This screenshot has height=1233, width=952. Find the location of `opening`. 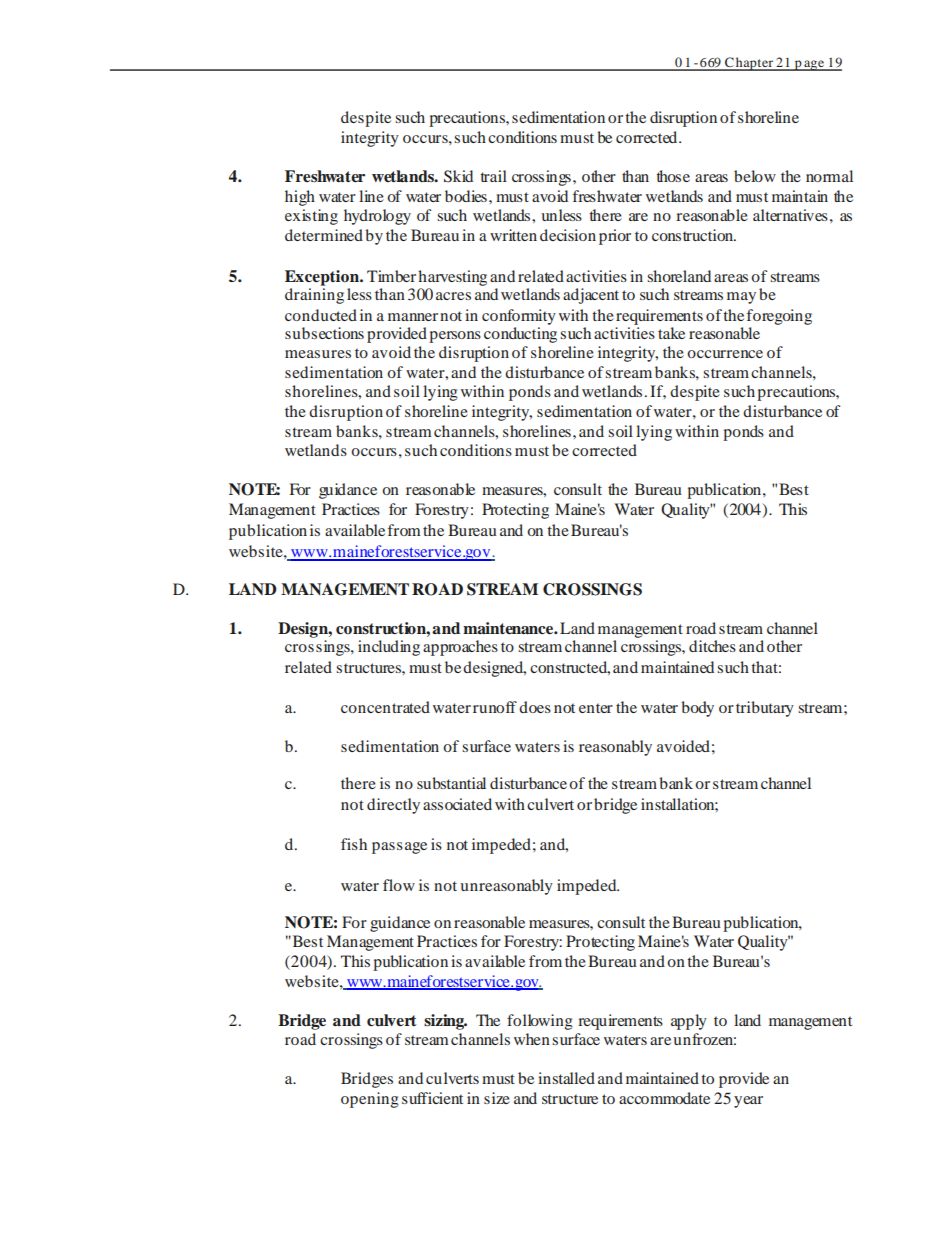

opening is located at coordinates (370, 1100).
